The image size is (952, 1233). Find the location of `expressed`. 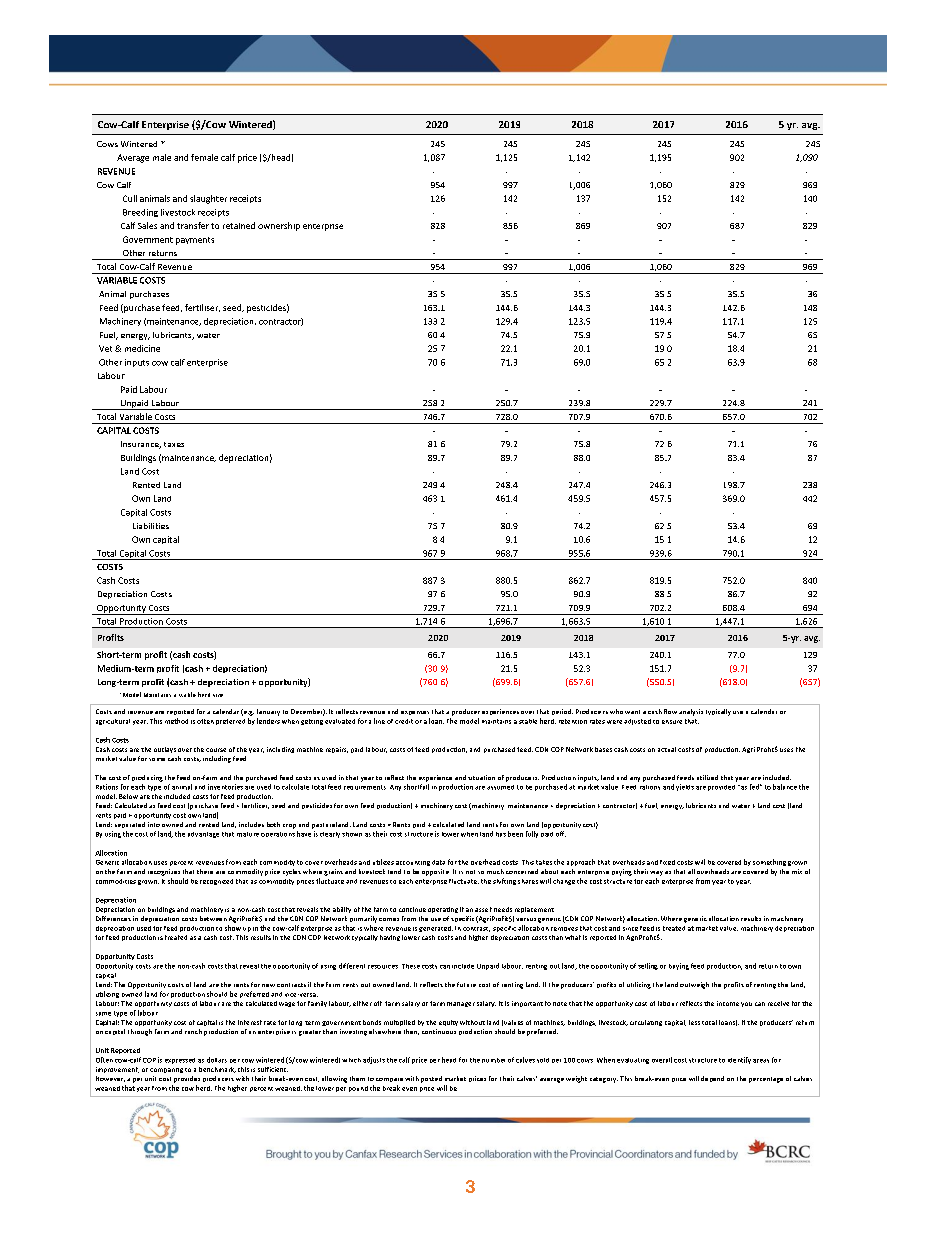

expressed is located at coordinates (180, 1061).
